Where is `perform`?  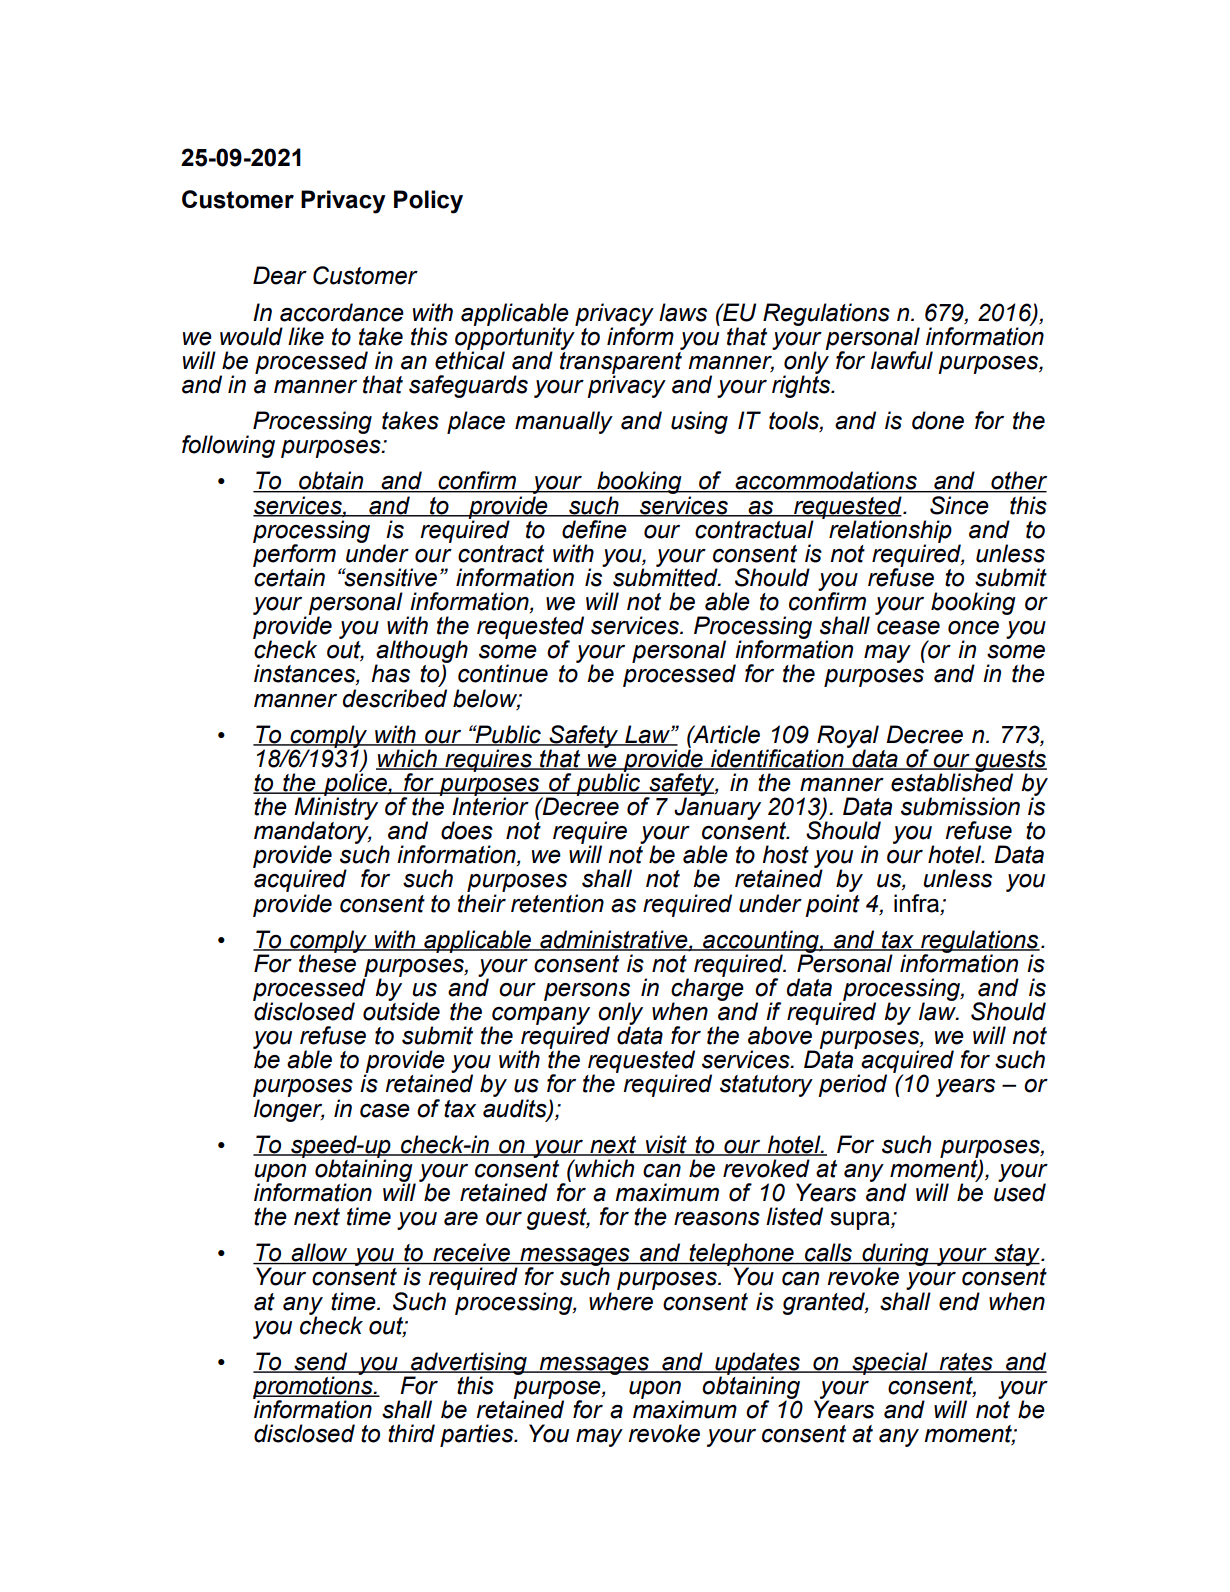
perform is located at coordinates (294, 555).
